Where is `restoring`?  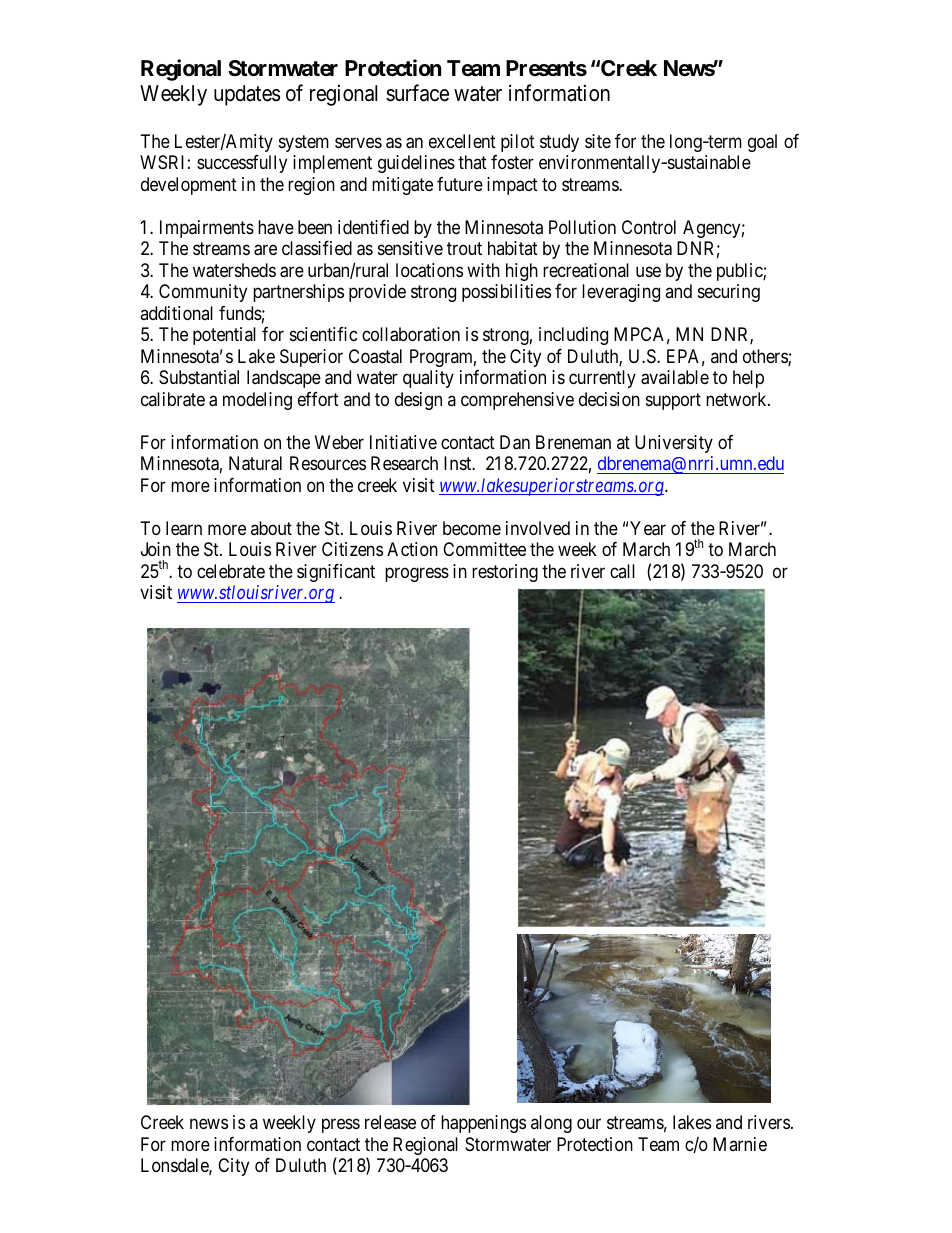
restoring is located at coordinates (505, 573).
